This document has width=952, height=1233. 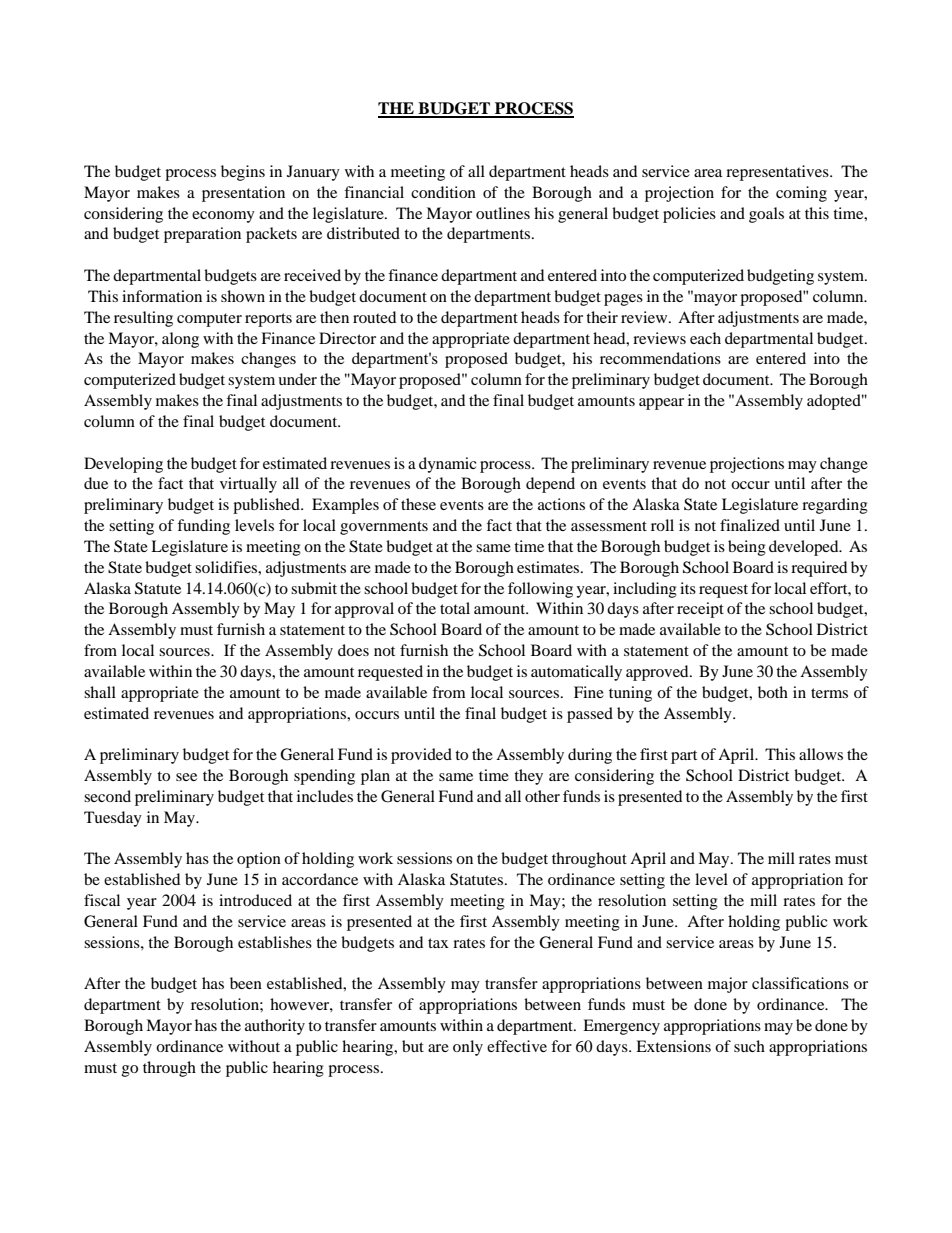 I want to click on submit, so click(x=314, y=588).
